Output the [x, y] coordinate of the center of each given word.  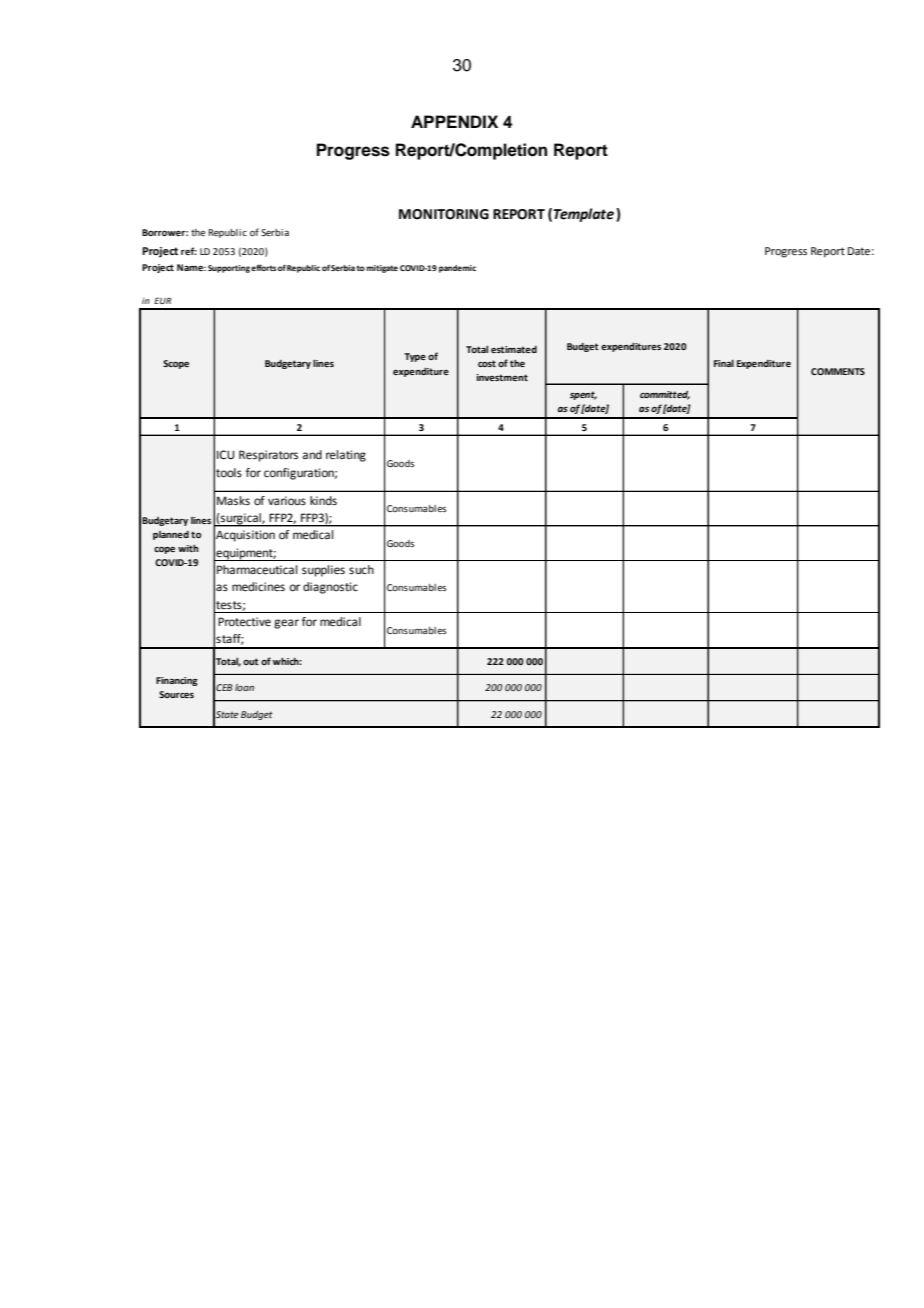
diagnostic [330, 588]
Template [583, 215]
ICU [225, 455]
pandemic [457, 269]
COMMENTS [838, 371]
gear [286, 624]
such [361, 569]
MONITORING [444, 214]
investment [502, 377]
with [188, 548]
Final [724, 363]
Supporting [229, 269]
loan [244, 687]
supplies [323, 571]
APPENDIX [454, 121]
